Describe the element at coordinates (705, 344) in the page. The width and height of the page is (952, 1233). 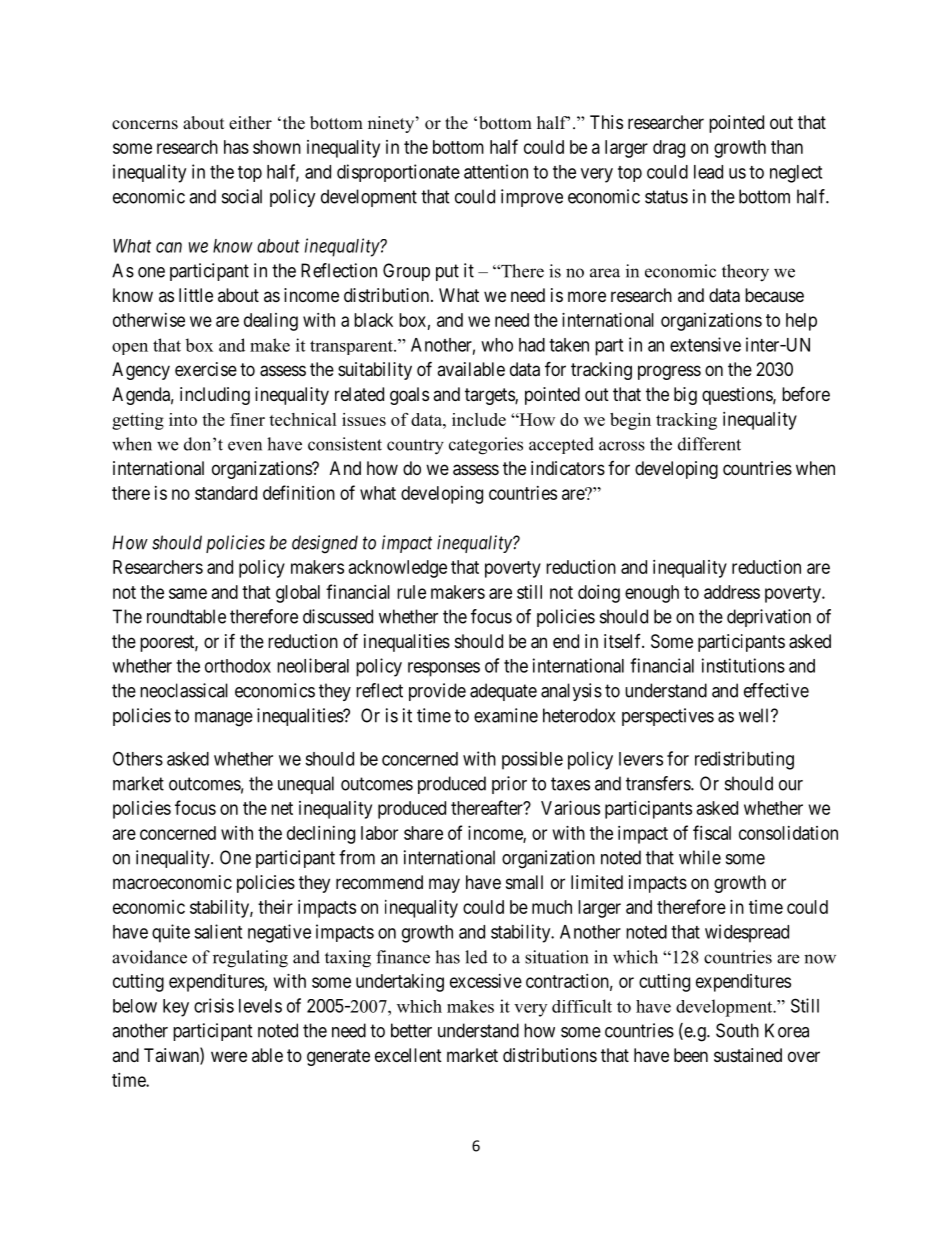
I see `extensive` at that location.
